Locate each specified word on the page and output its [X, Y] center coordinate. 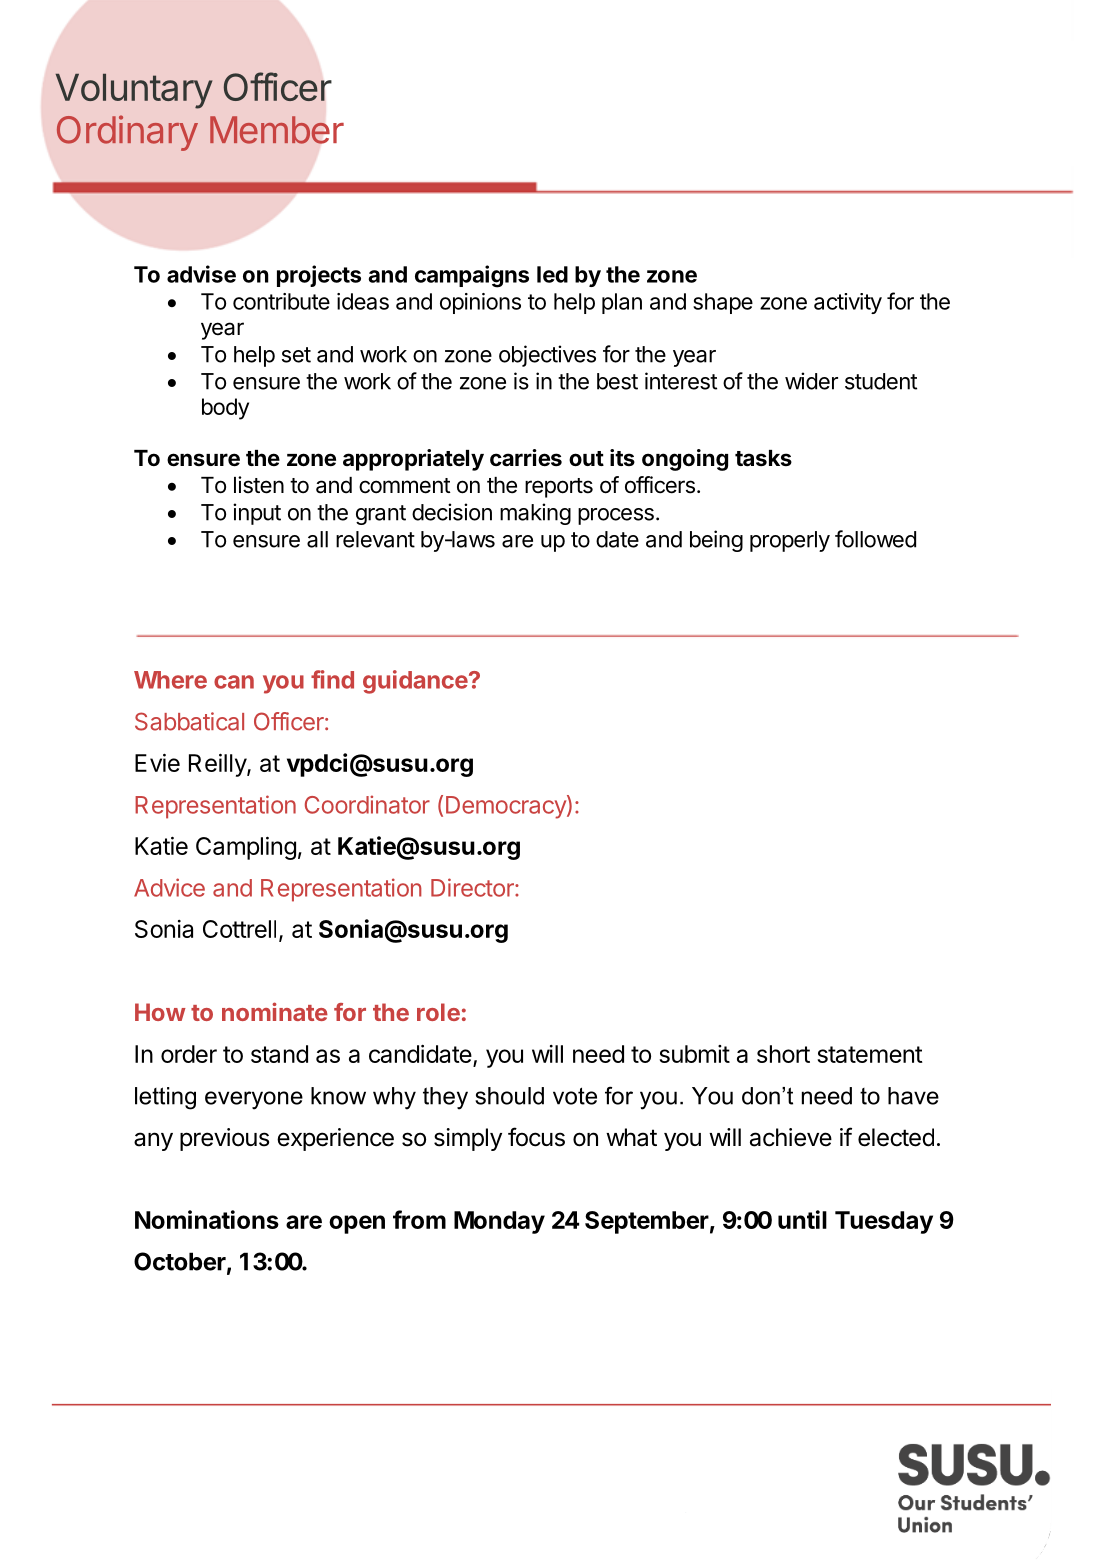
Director [473, 887]
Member [277, 130]
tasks [763, 458]
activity [848, 303]
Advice [169, 887]
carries [526, 458]
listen [259, 485]
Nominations [207, 1219]
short [783, 1054]
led [552, 274]
